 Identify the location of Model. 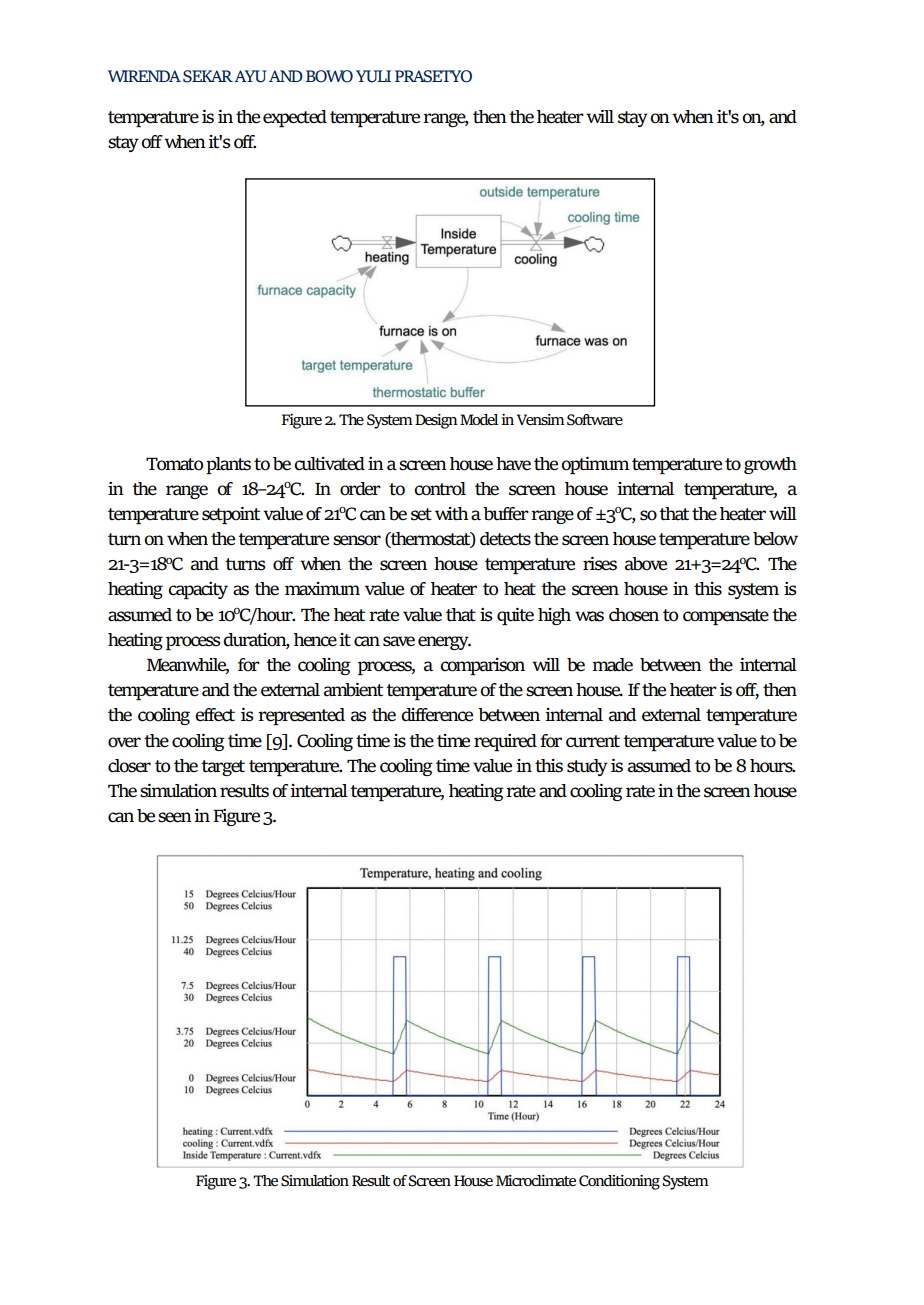
(479, 419).
